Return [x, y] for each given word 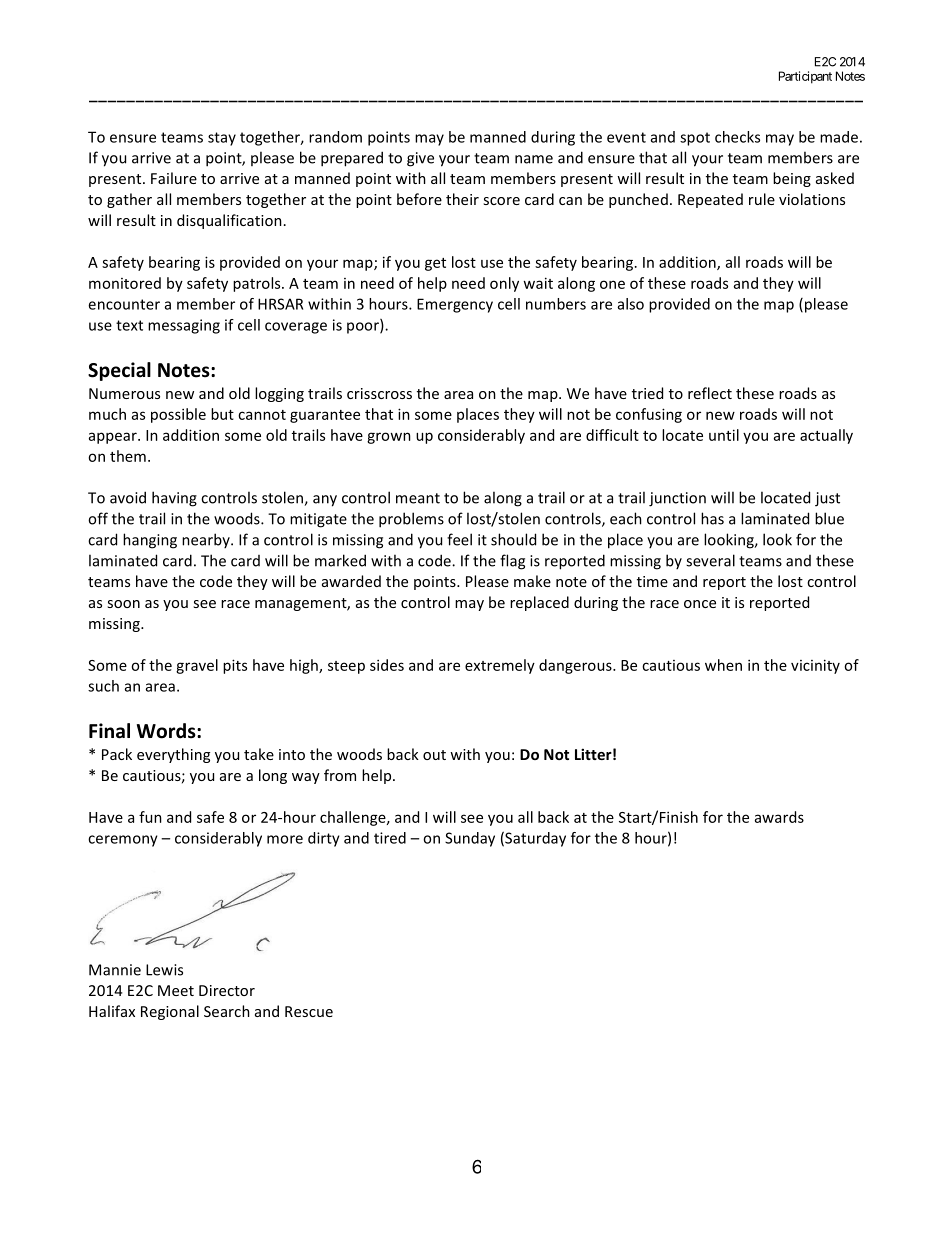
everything [173, 755]
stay [222, 139]
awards [779, 817]
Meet [176, 990]
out [434, 755]
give [420, 159]
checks [737, 137]
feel [459, 539]
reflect [710, 393]
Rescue [309, 1011]
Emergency [455, 305]
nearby [207, 540]
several [710, 560]
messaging [184, 326]
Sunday [470, 839]
